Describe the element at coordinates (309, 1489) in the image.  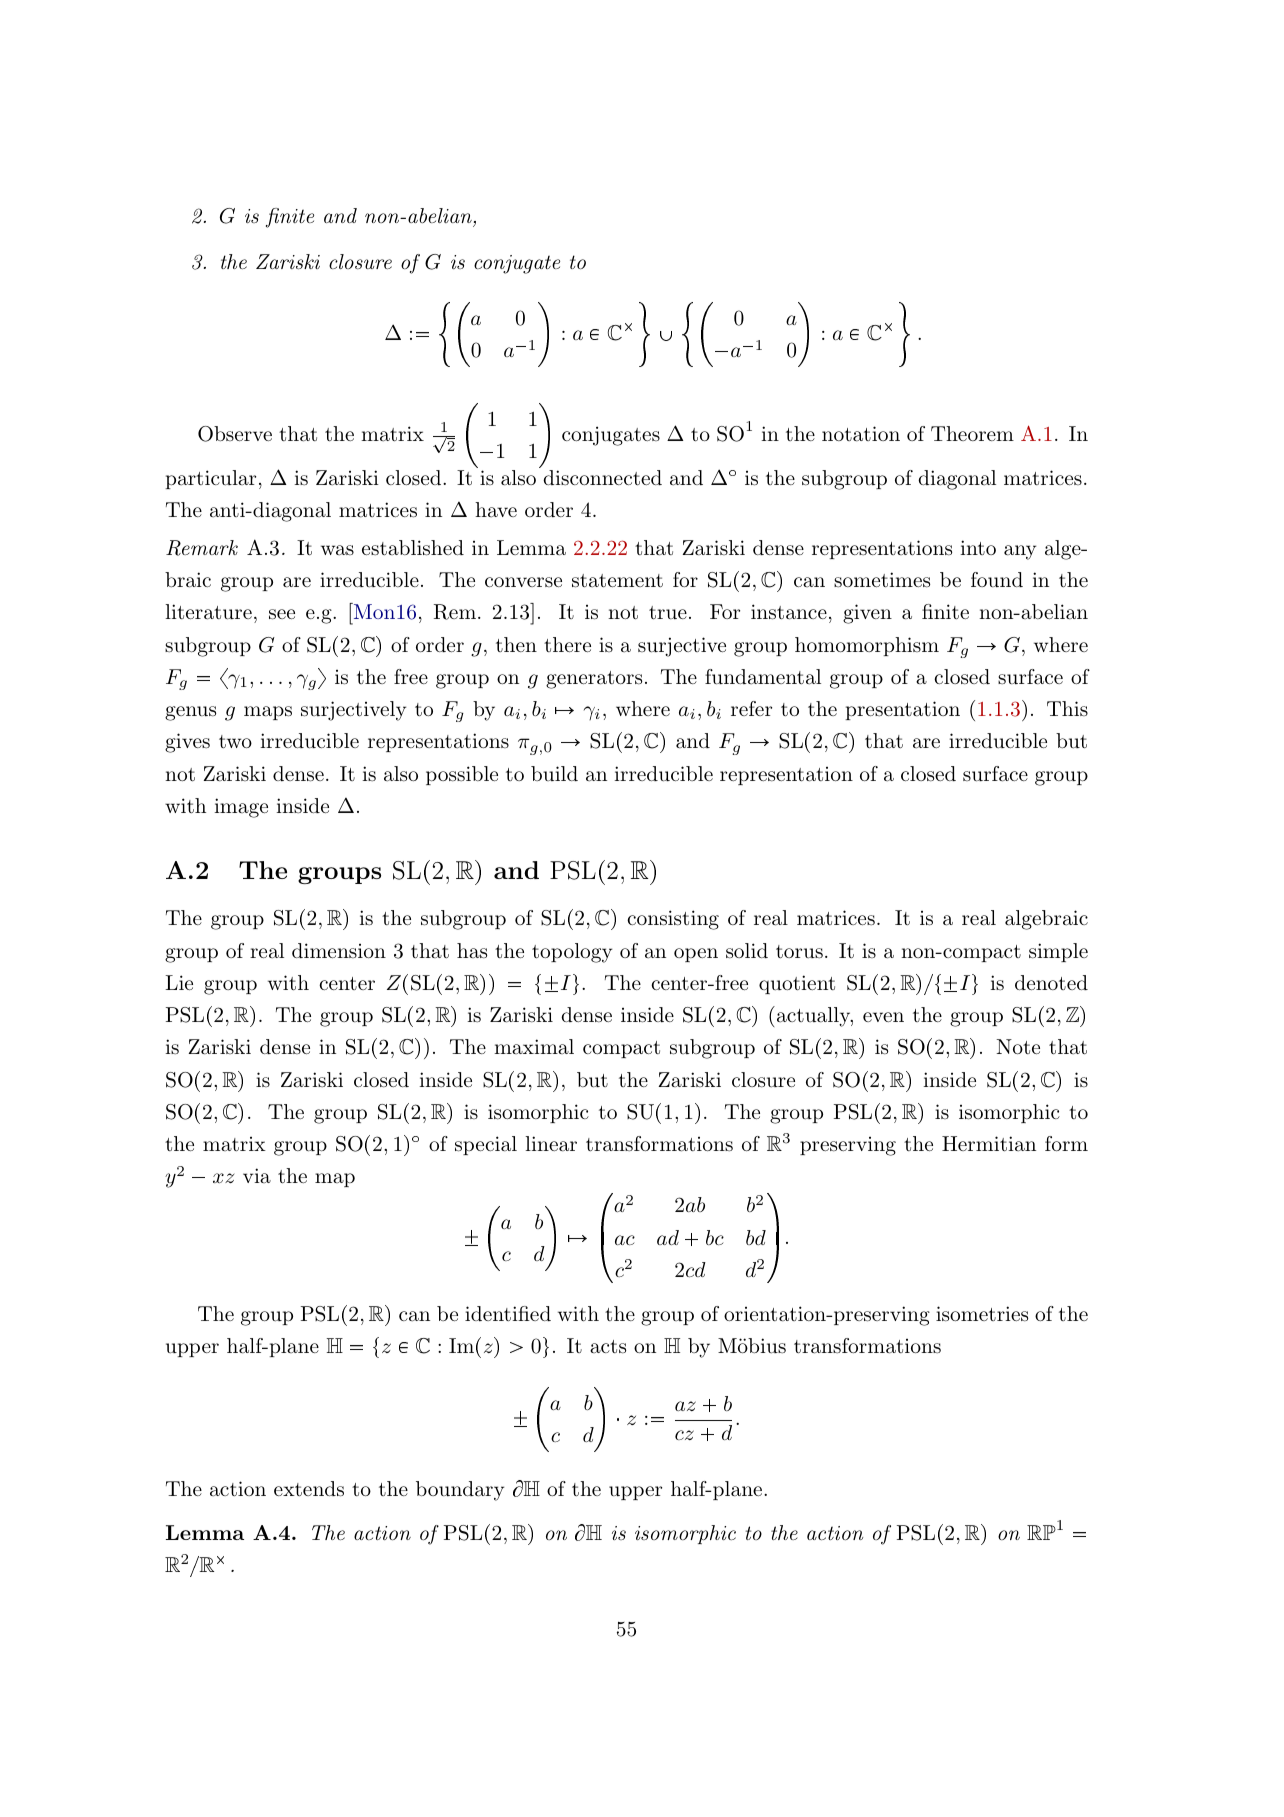
I see `extends` at that location.
